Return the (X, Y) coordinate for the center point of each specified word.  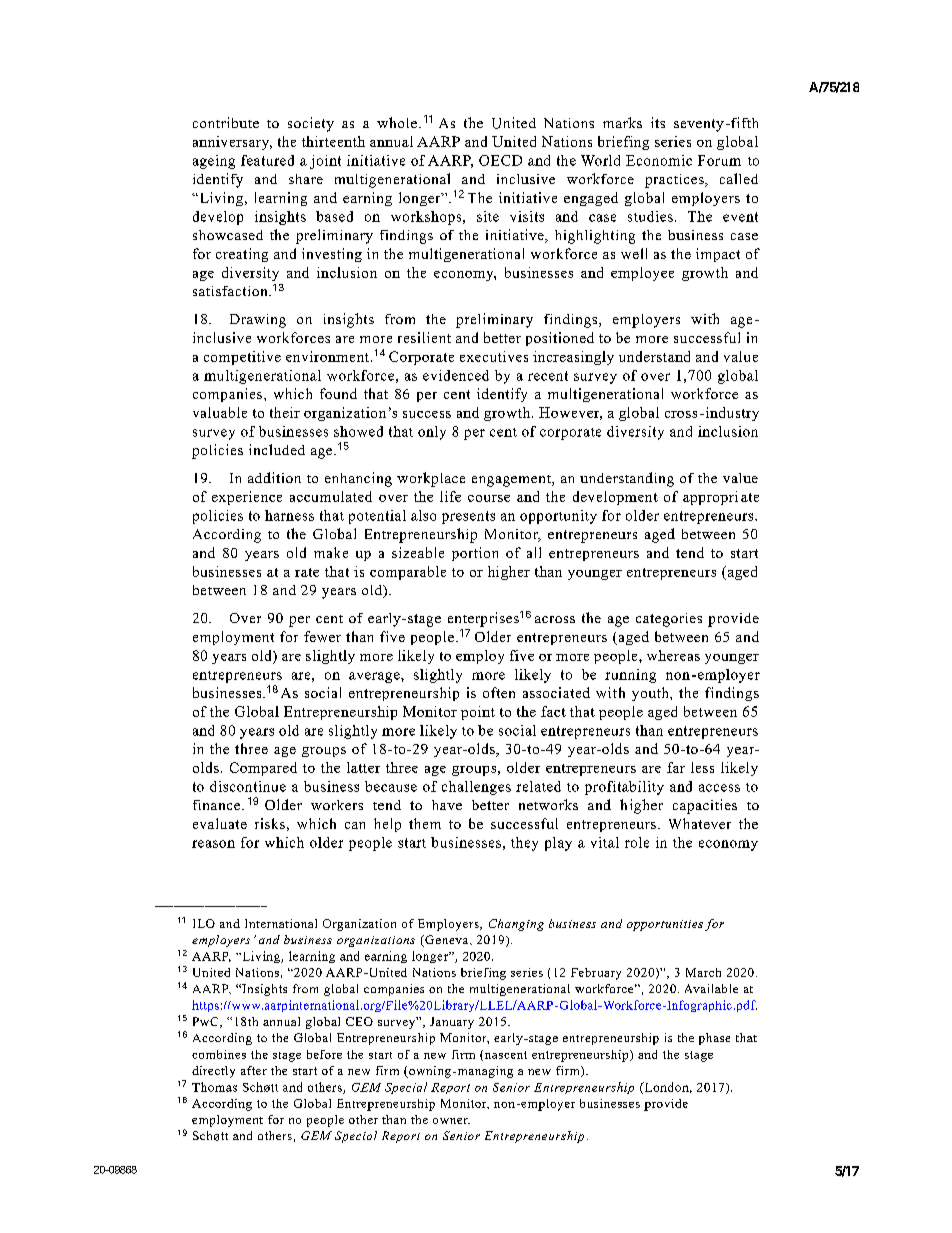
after (254, 1070)
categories (669, 620)
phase (714, 1039)
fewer (322, 636)
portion (475, 554)
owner (451, 1121)
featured (267, 160)
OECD (500, 160)
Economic (659, 160)
